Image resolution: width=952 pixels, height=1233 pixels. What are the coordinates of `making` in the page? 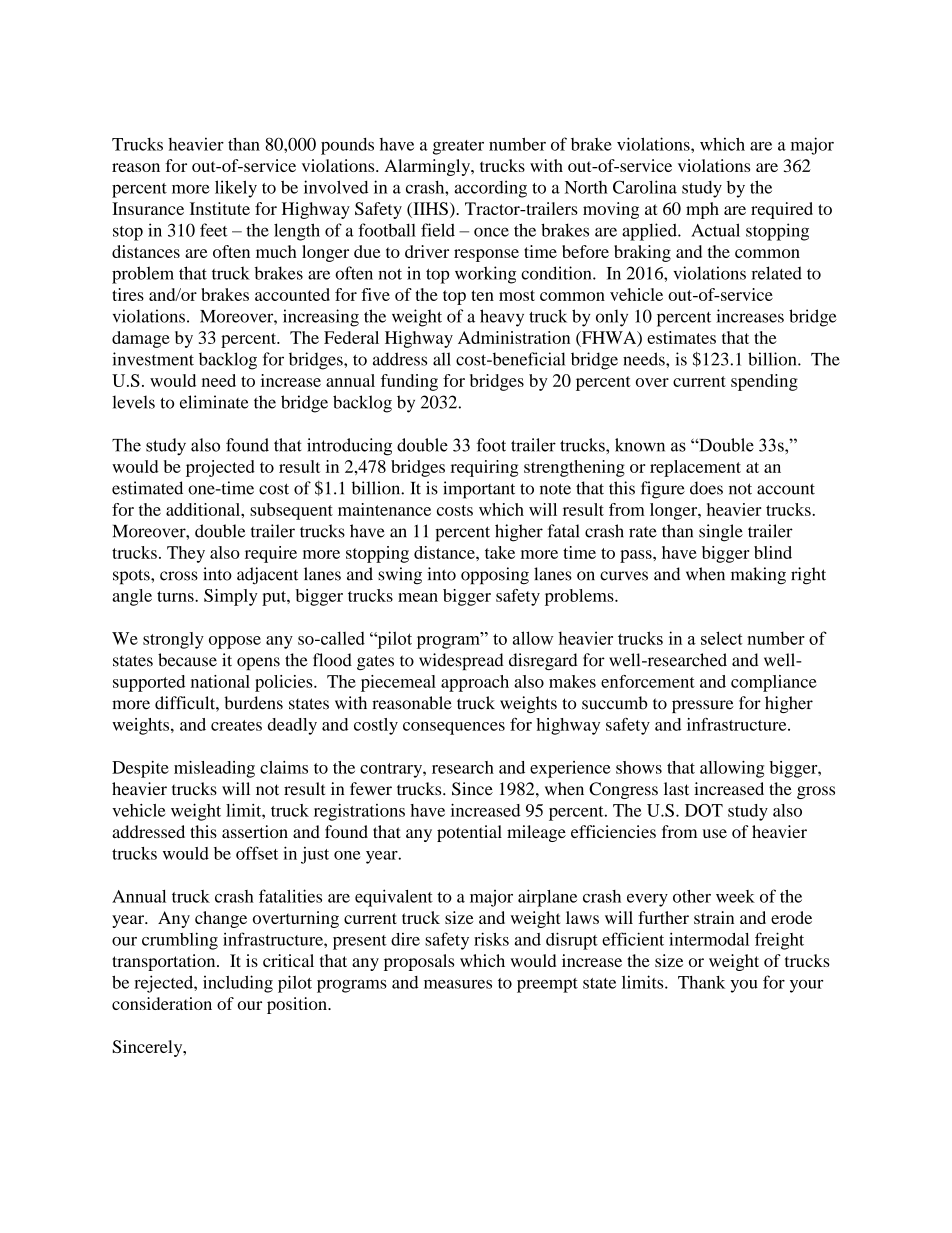 It's located at (758, 576).
